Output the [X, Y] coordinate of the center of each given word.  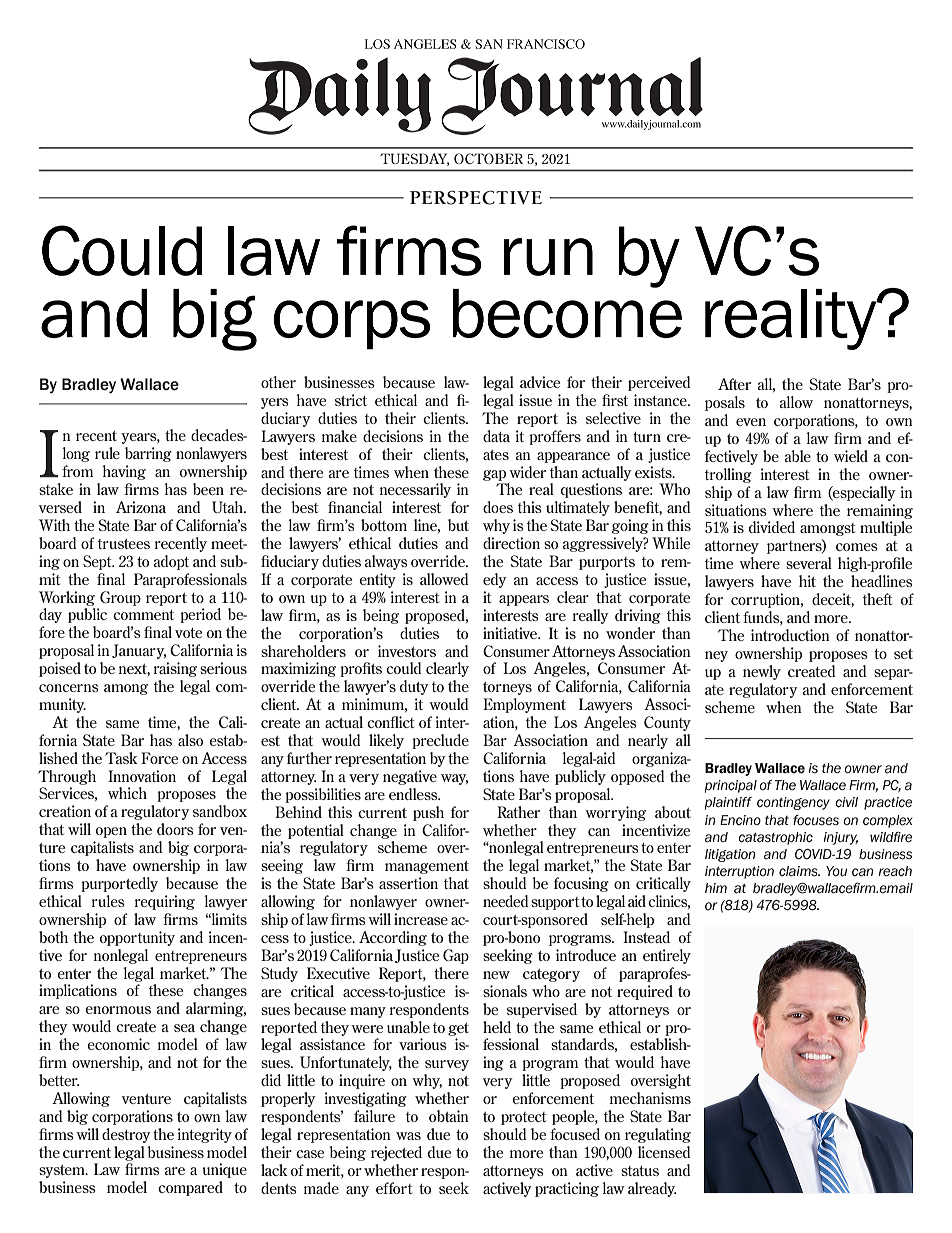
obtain [449, 1116]
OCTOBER [488, 158]
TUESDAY [414, 159]
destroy [126, 1135]
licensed [664, 1152]
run [548, 257]
